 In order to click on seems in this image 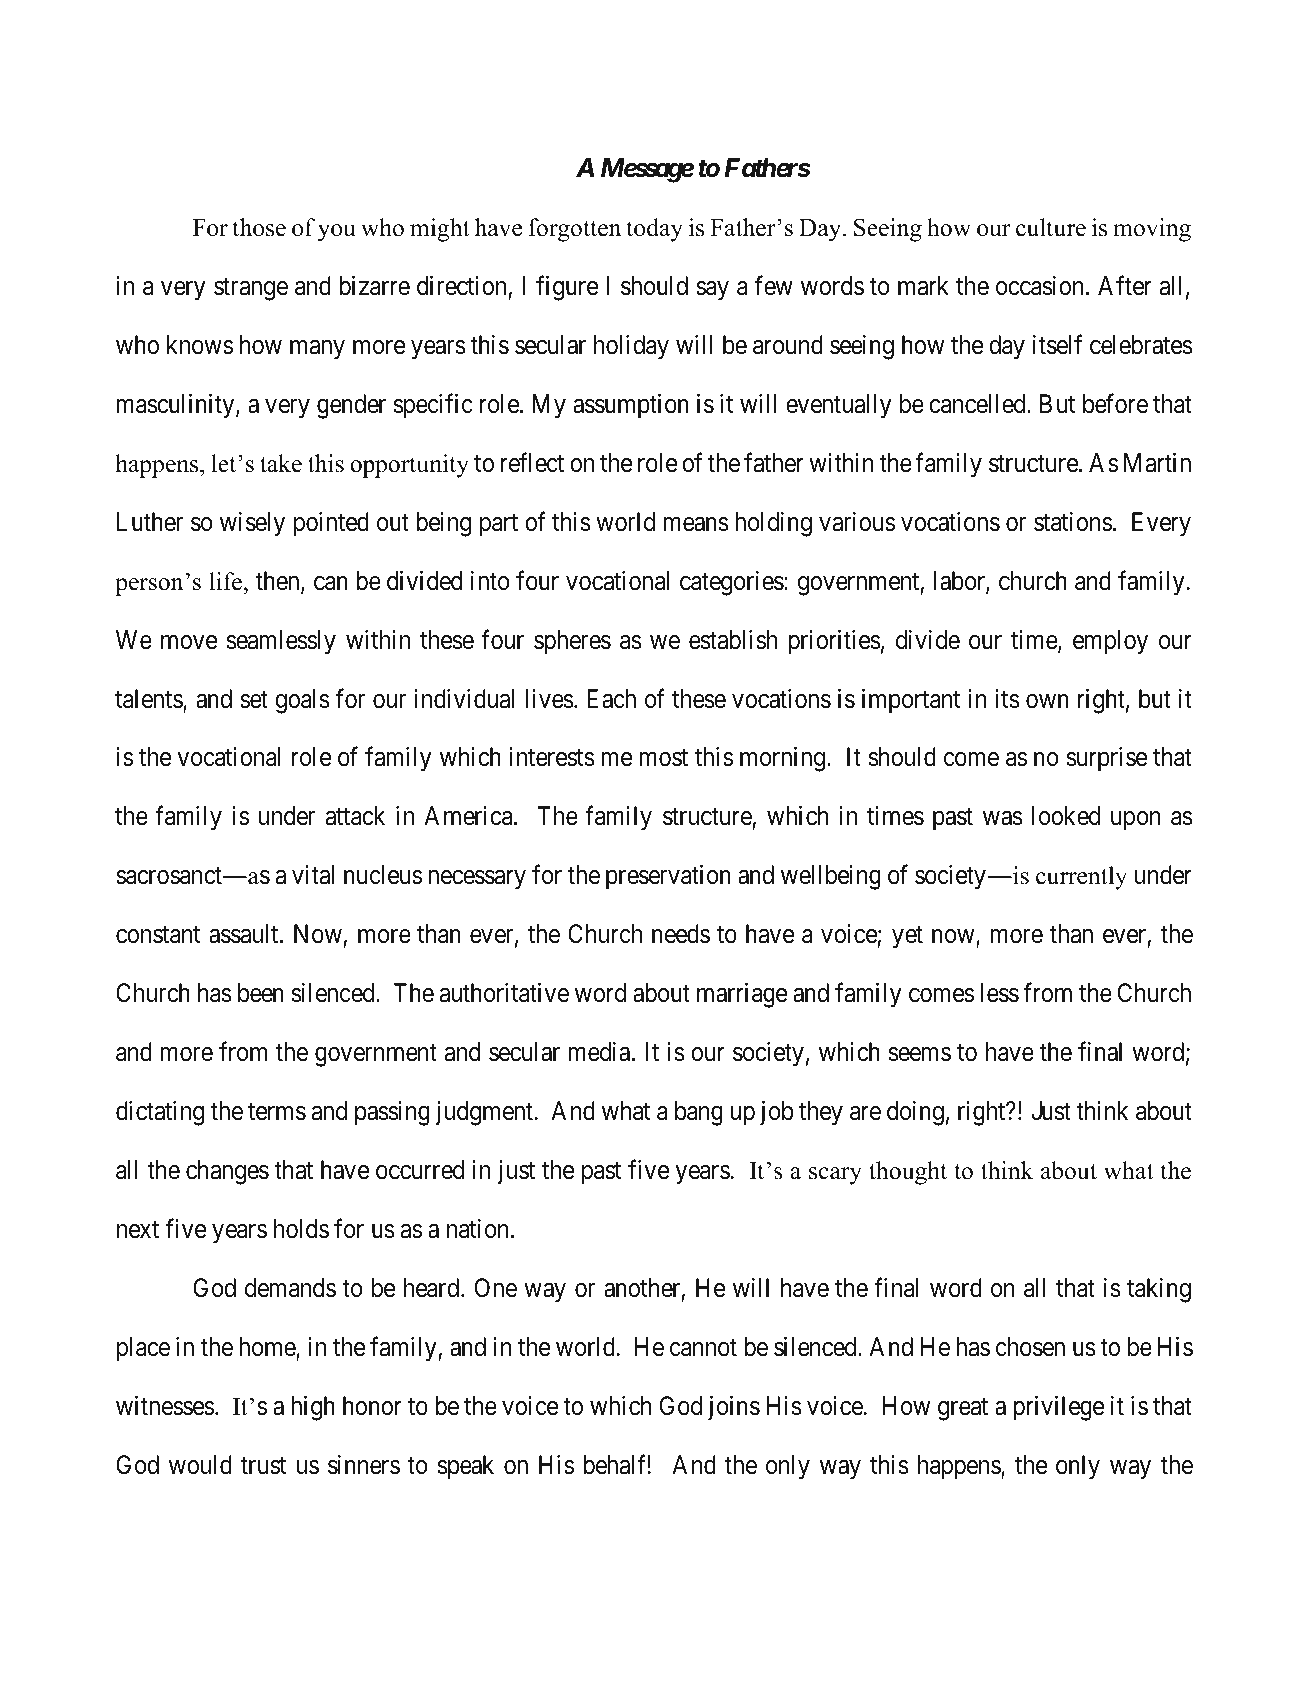, I will do `click(920, 1054)`.
